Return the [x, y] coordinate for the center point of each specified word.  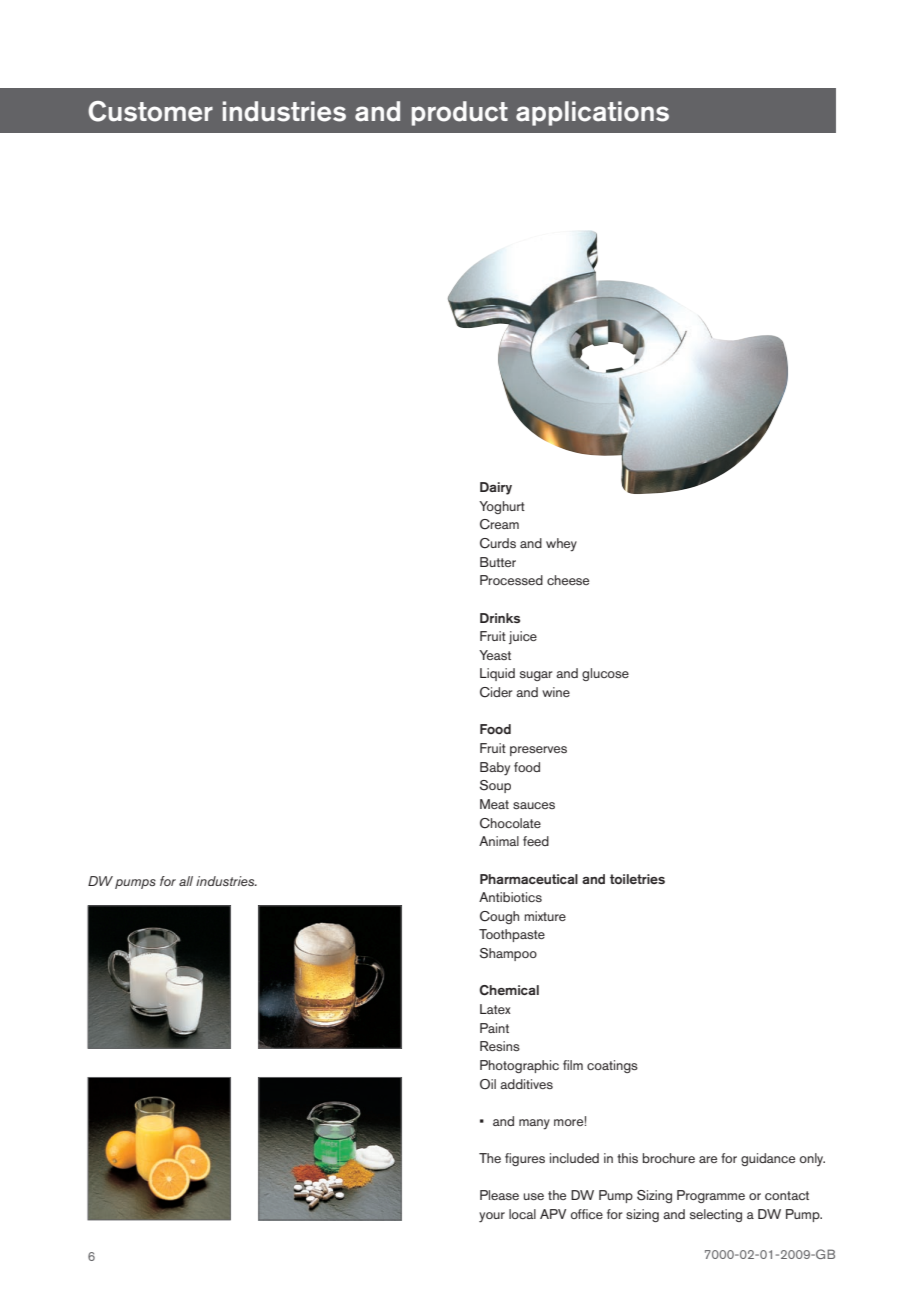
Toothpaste [512, 935]
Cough [499, 917]
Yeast [495, 655]
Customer [150, 111]
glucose [605, 674]
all [186, 881]
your [492, 1217]
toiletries [637, 879]
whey [561, 545]
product [460, 113]
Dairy [496, 488]
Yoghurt [502, 507]
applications [592, 113]
